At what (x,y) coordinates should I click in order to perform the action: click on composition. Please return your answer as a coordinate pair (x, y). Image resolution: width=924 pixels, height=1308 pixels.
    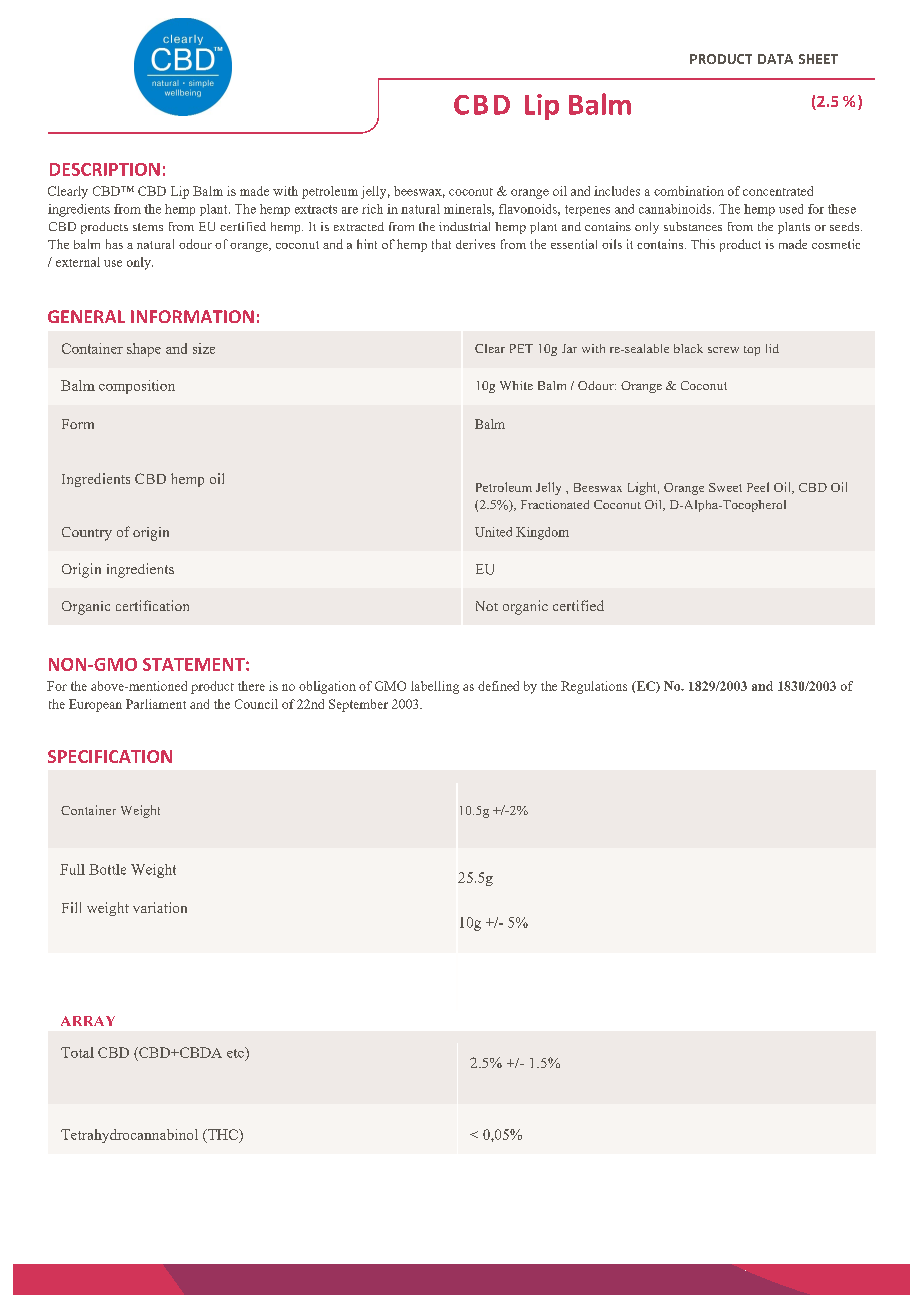
    Looking at the image, I should click on (137, 387).
